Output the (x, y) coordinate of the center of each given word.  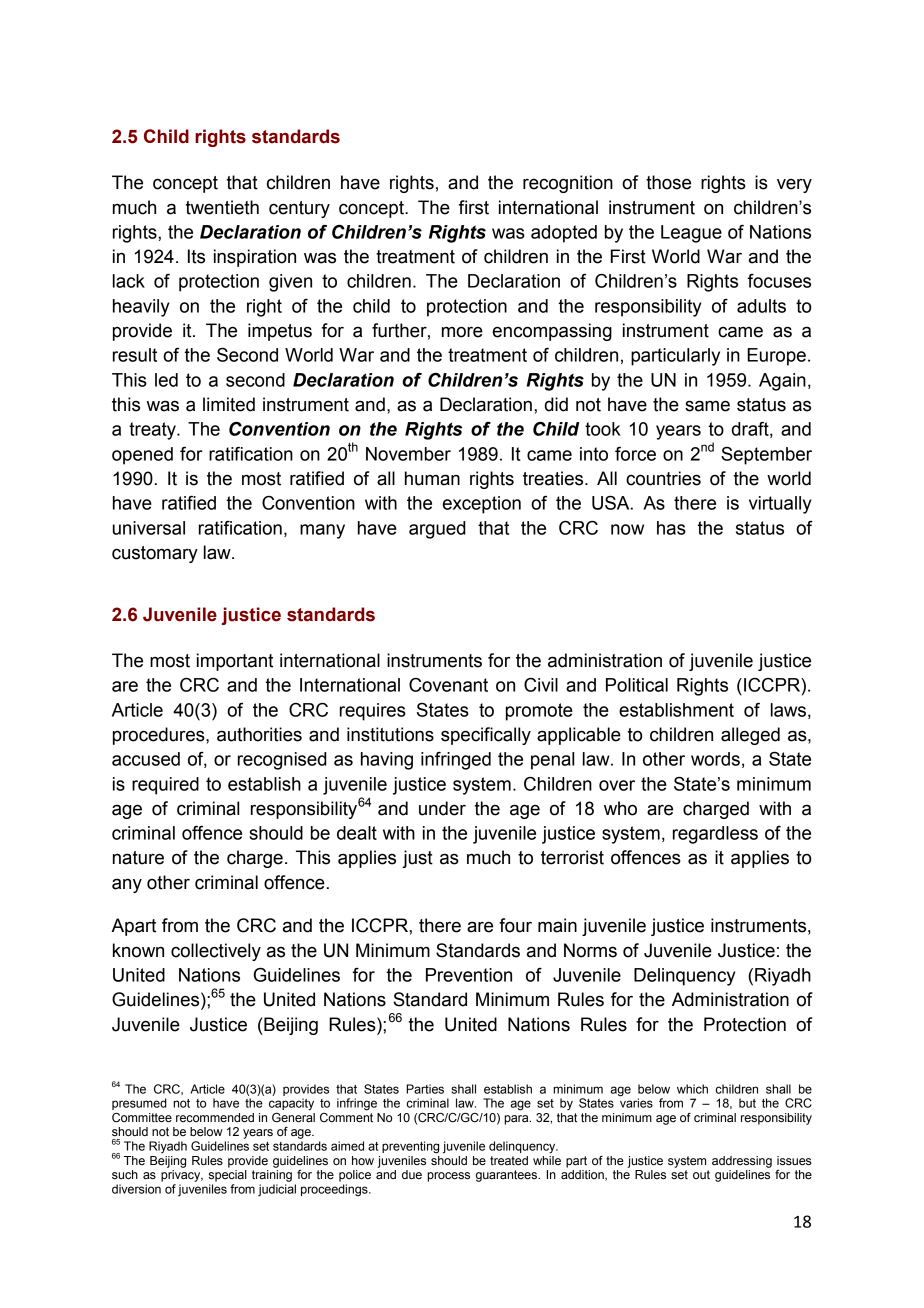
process (448, 1177)
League (691, 234)
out (701, 1174)
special (228, 1174)
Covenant (448, 685)
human (432, 478)
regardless (715, 835)
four (515, 925)
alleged (750, 736)
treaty (153, 431)
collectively (216, 952)
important (235, 662)
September (766, 456)
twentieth (222, 207)
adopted (564, 234)
